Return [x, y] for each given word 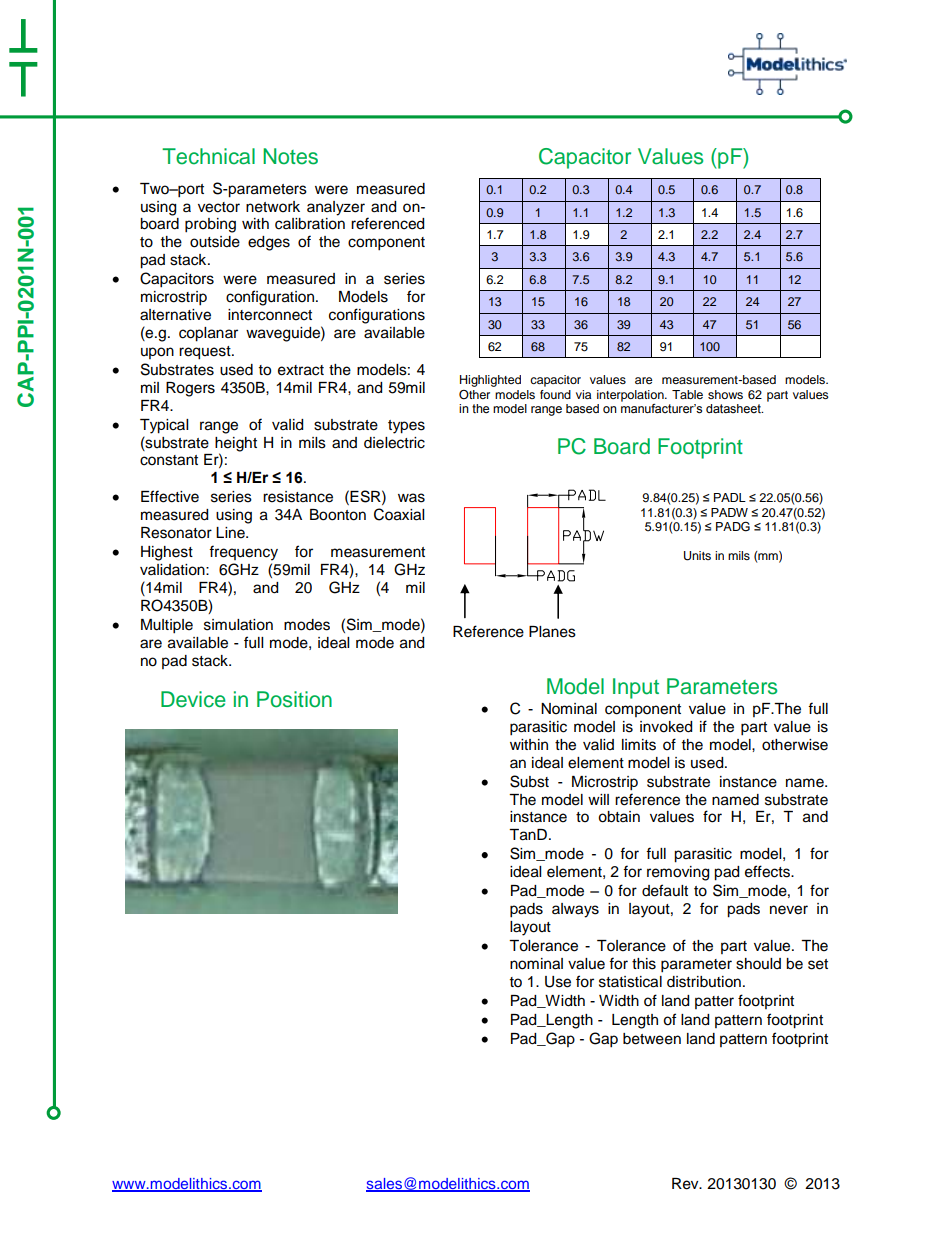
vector [219, 207]
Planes [552, 632]
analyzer [336, 208]
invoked [666, 727]
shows [725, 394]
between [652, 1039]
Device [193, 699]
